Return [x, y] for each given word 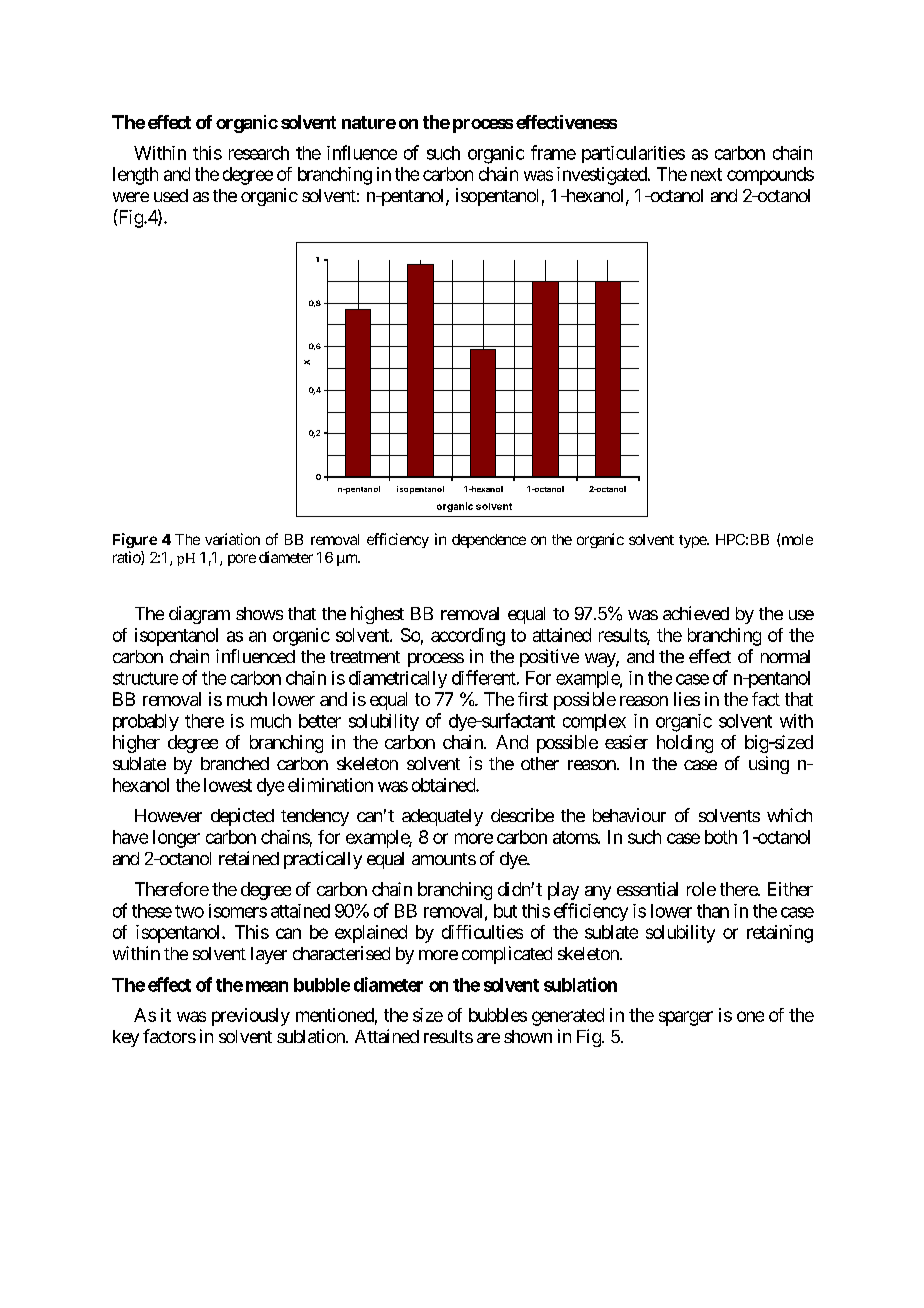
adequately [442, 817]
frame [553, 152]
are [488, 1038]
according [468, 637]
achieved [696, 613]
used [171, 195]
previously [251, 1017]
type [693, 541]
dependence [489, 541]
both [721, 837]
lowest [228, 785]
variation [232, 539]
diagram [199, 615]
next [706, 174]
